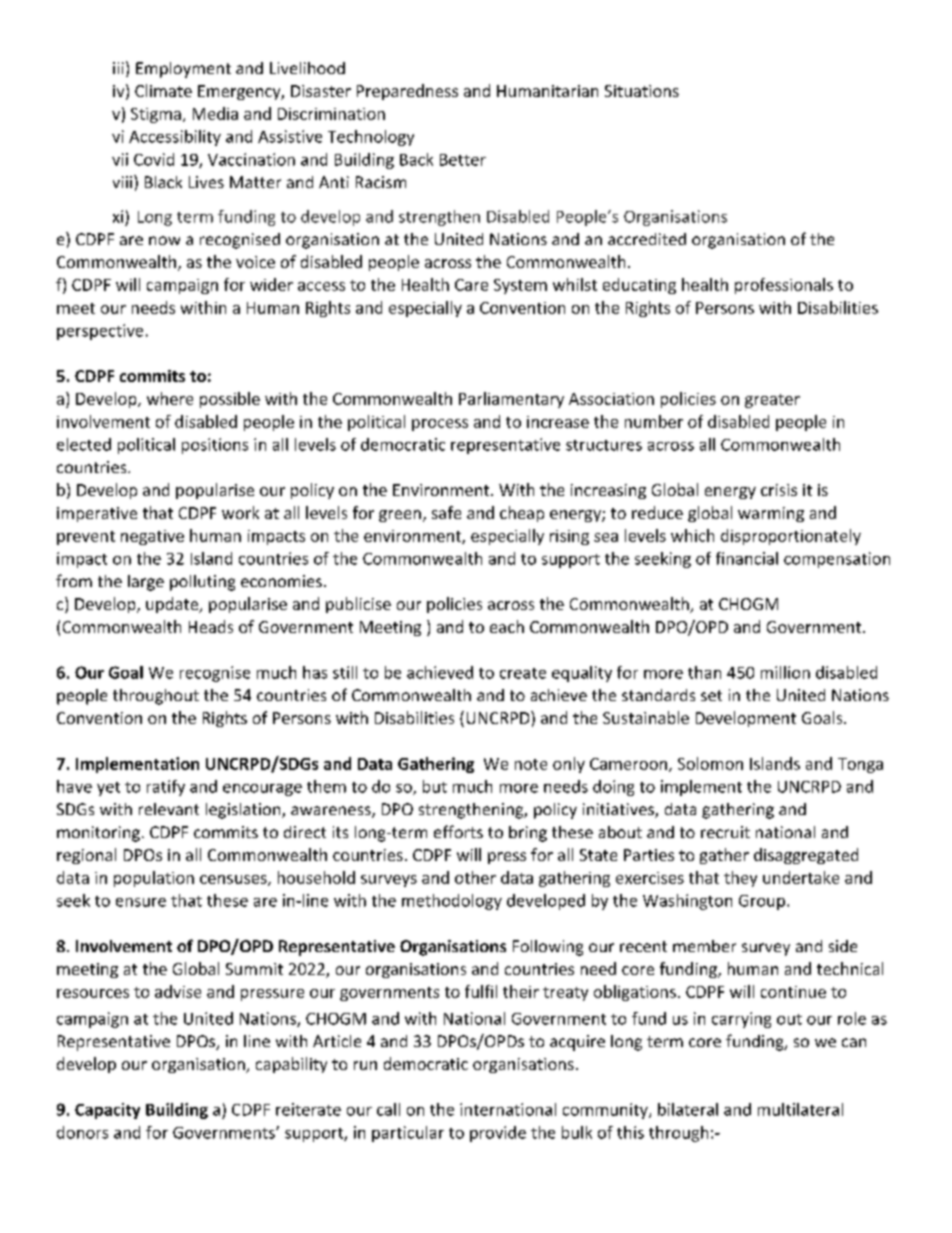 The width and height of the screenshot is (952, 1233). Describe the element at coordinates (156, 115) in the screenshot. I see `Stigma` at that location.
